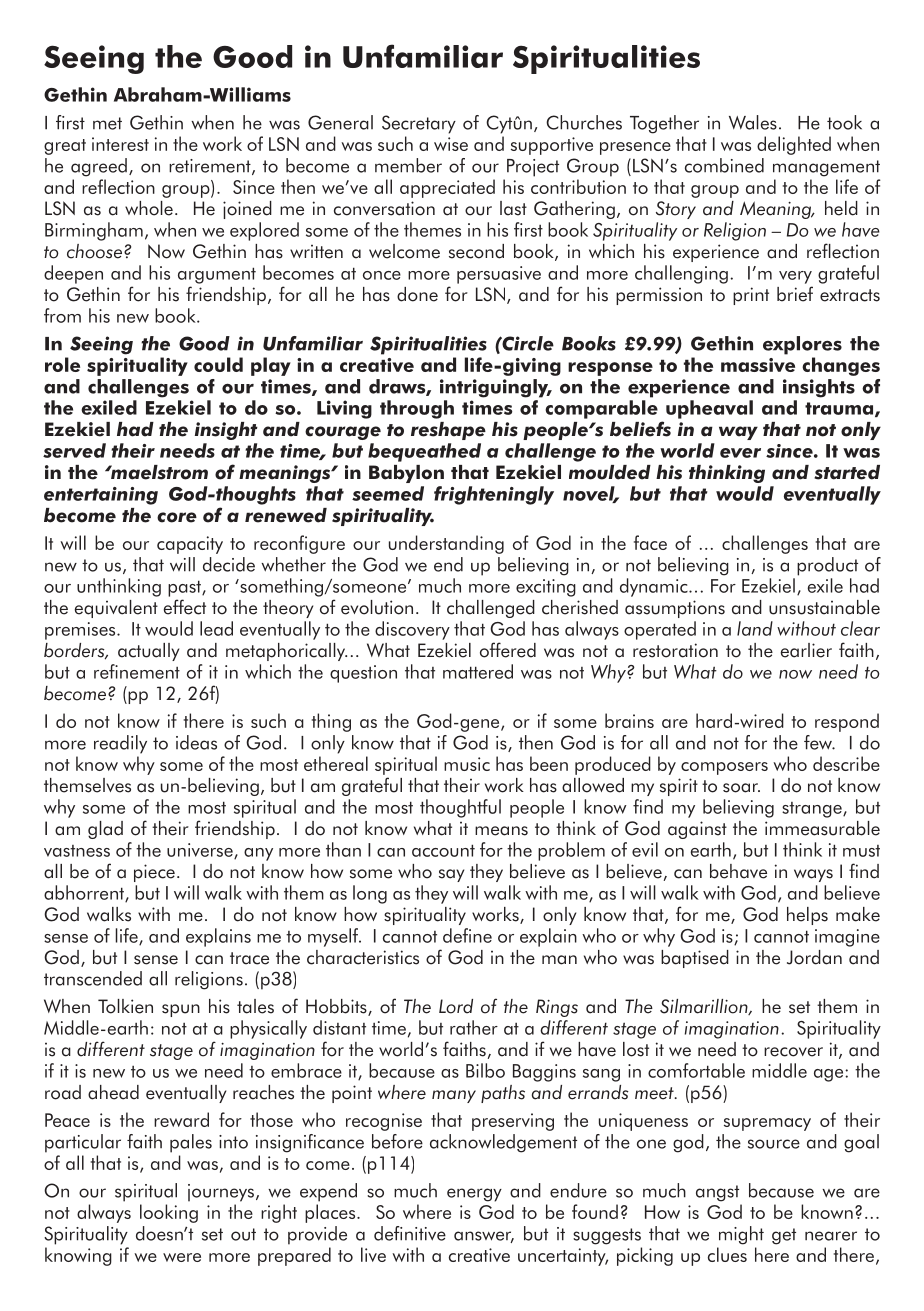 The height and width of the screenshot is (1311, 924). What do you see at coordinates (741, 1235) in the screenshot?
I see `might` at bounding box center [741, 1235].
